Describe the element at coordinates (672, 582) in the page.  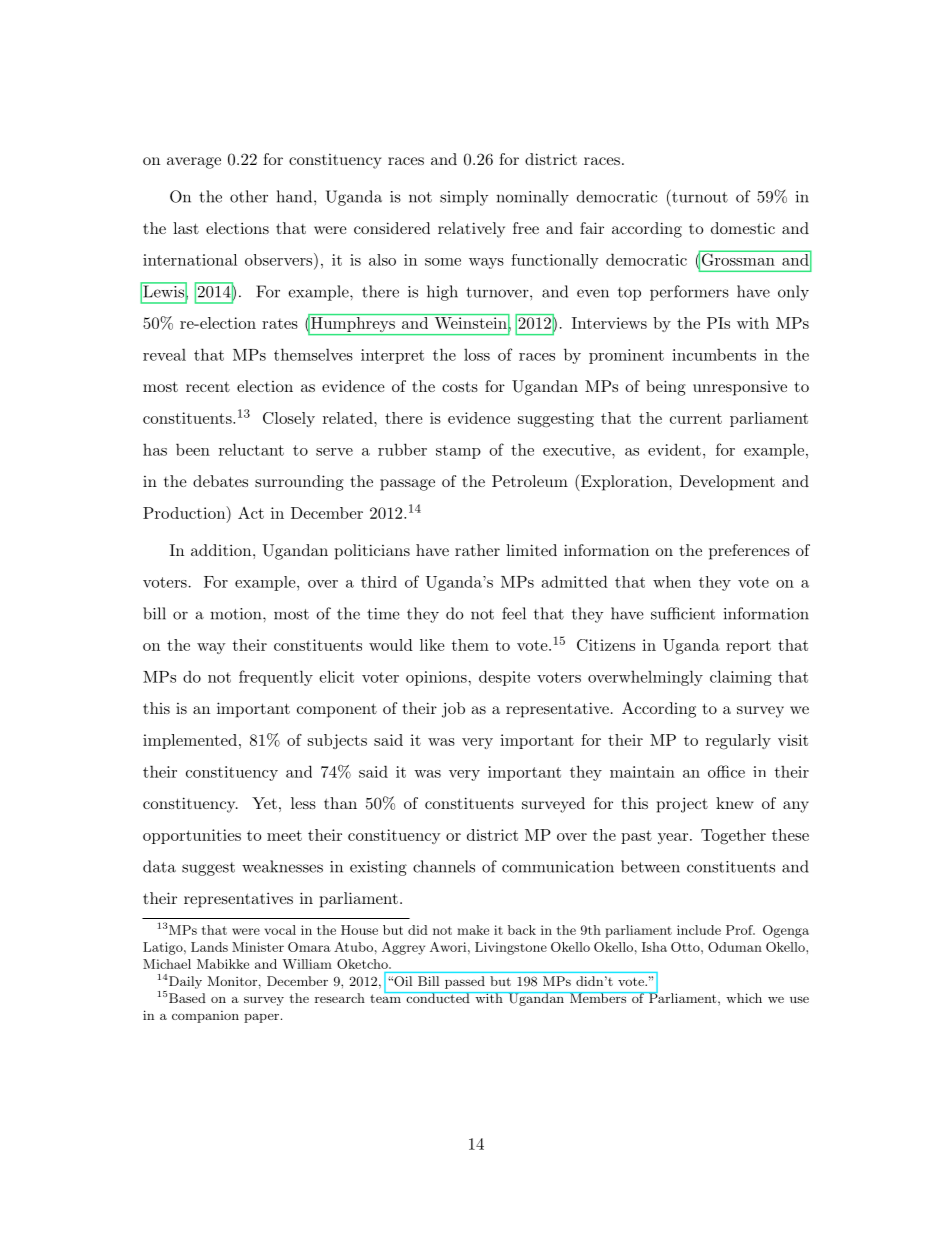
I see `when` at that location.
